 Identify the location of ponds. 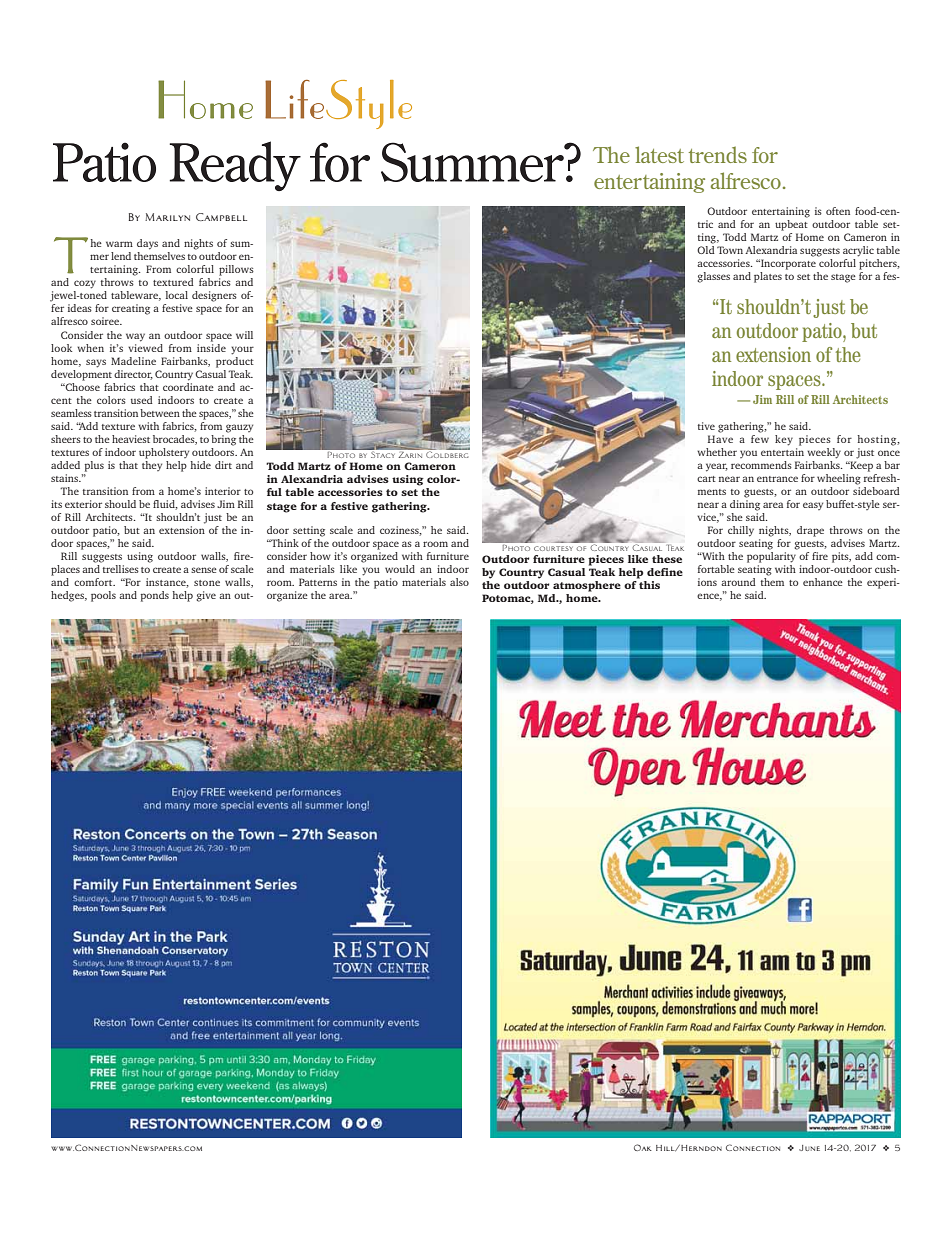
(155, 596).
